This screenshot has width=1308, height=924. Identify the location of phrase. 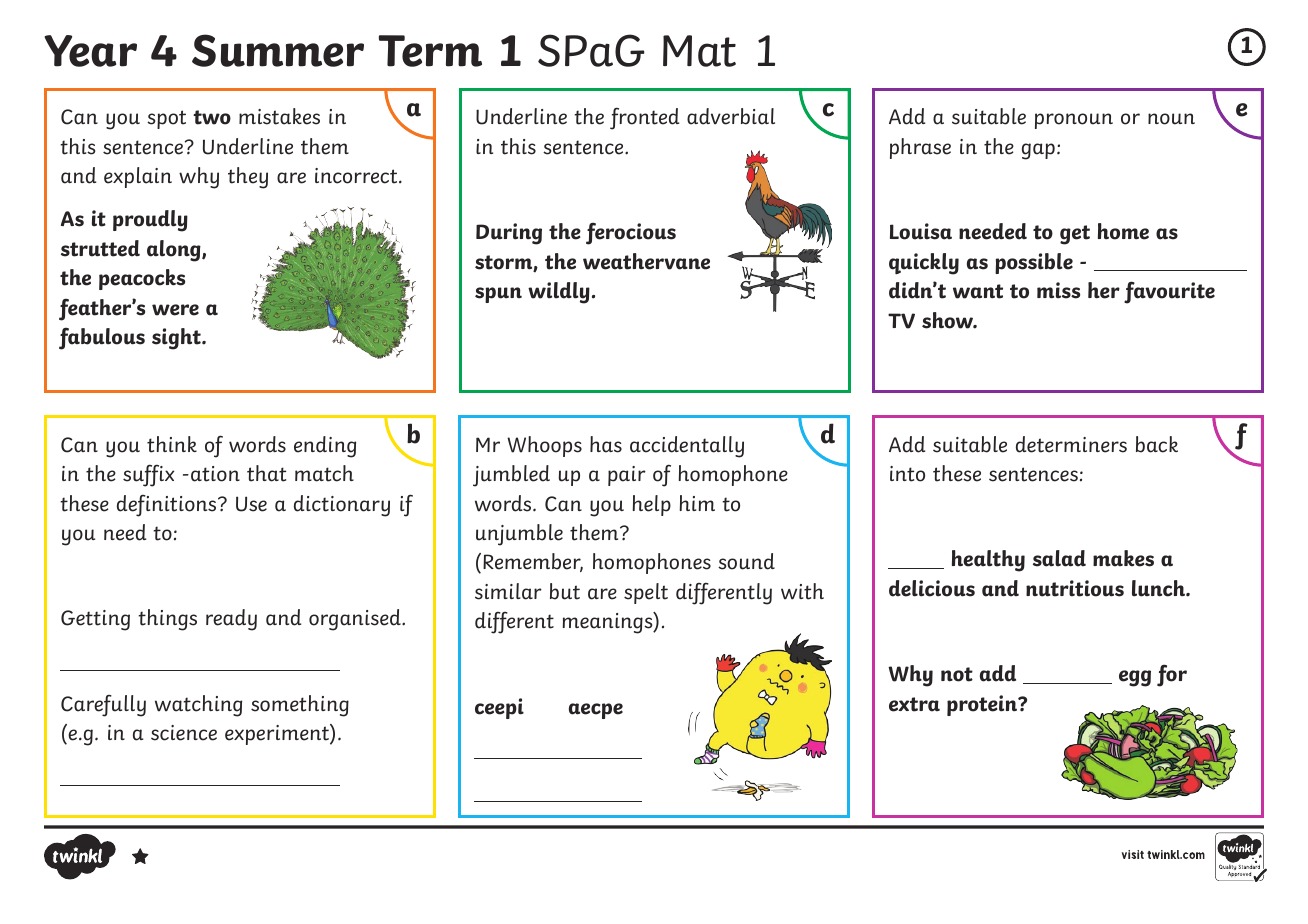
(920, 148).
